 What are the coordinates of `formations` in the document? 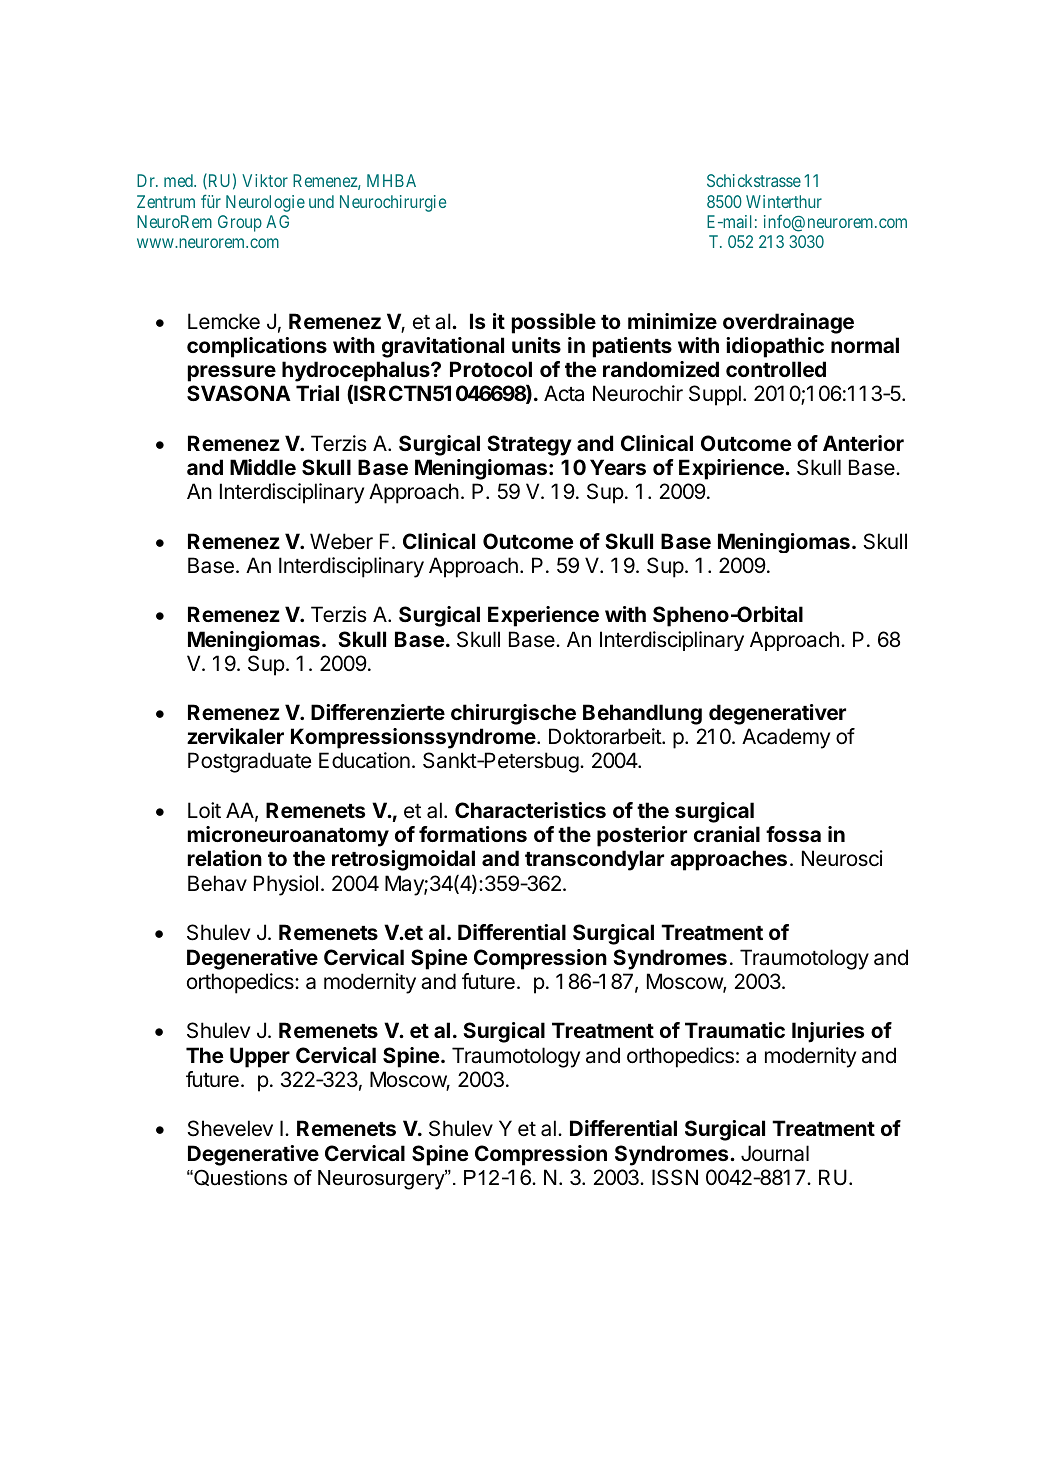 It's located at (473, 834).
